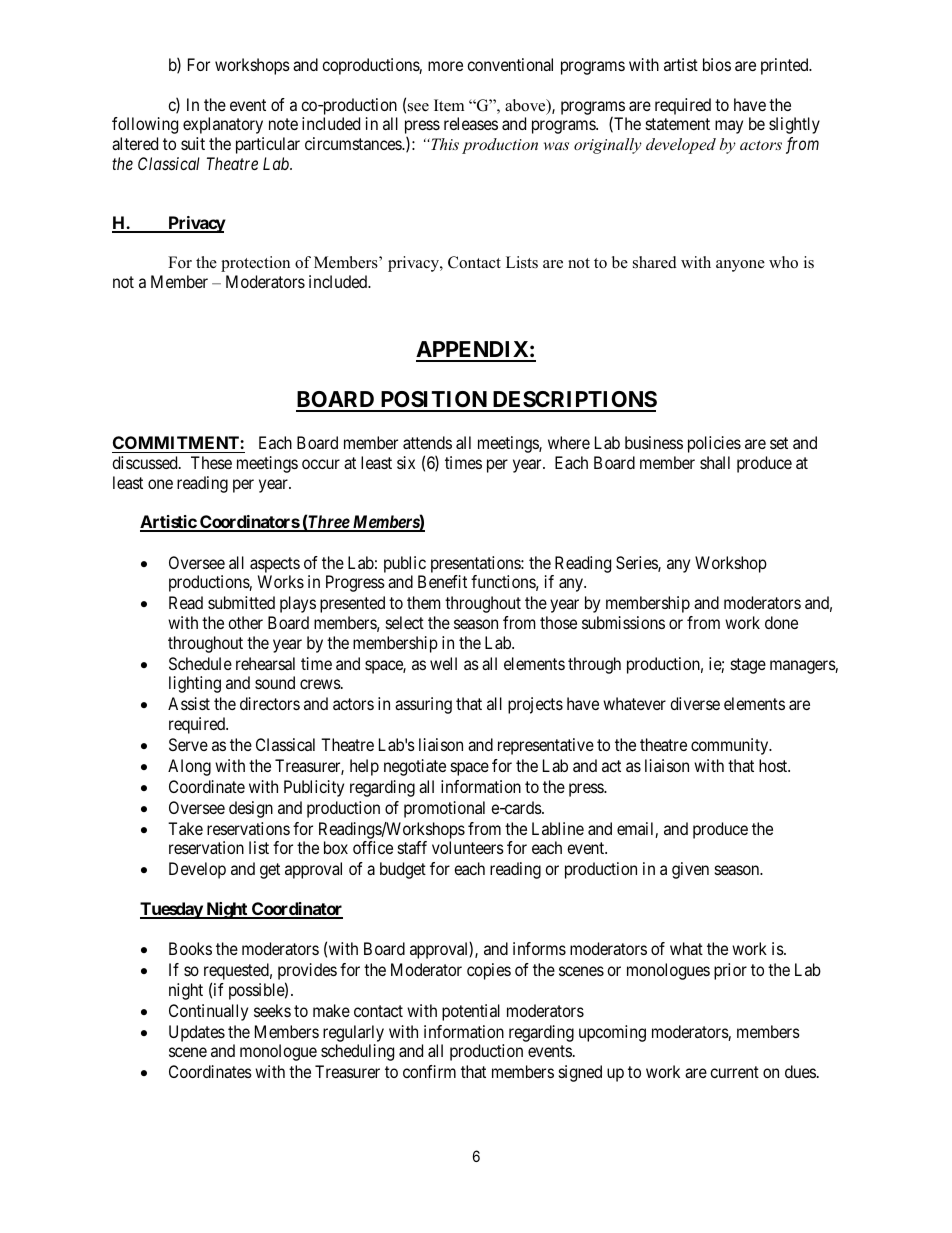 The image size is (952, 1233). I want to click on bios, so click(717, 64).
